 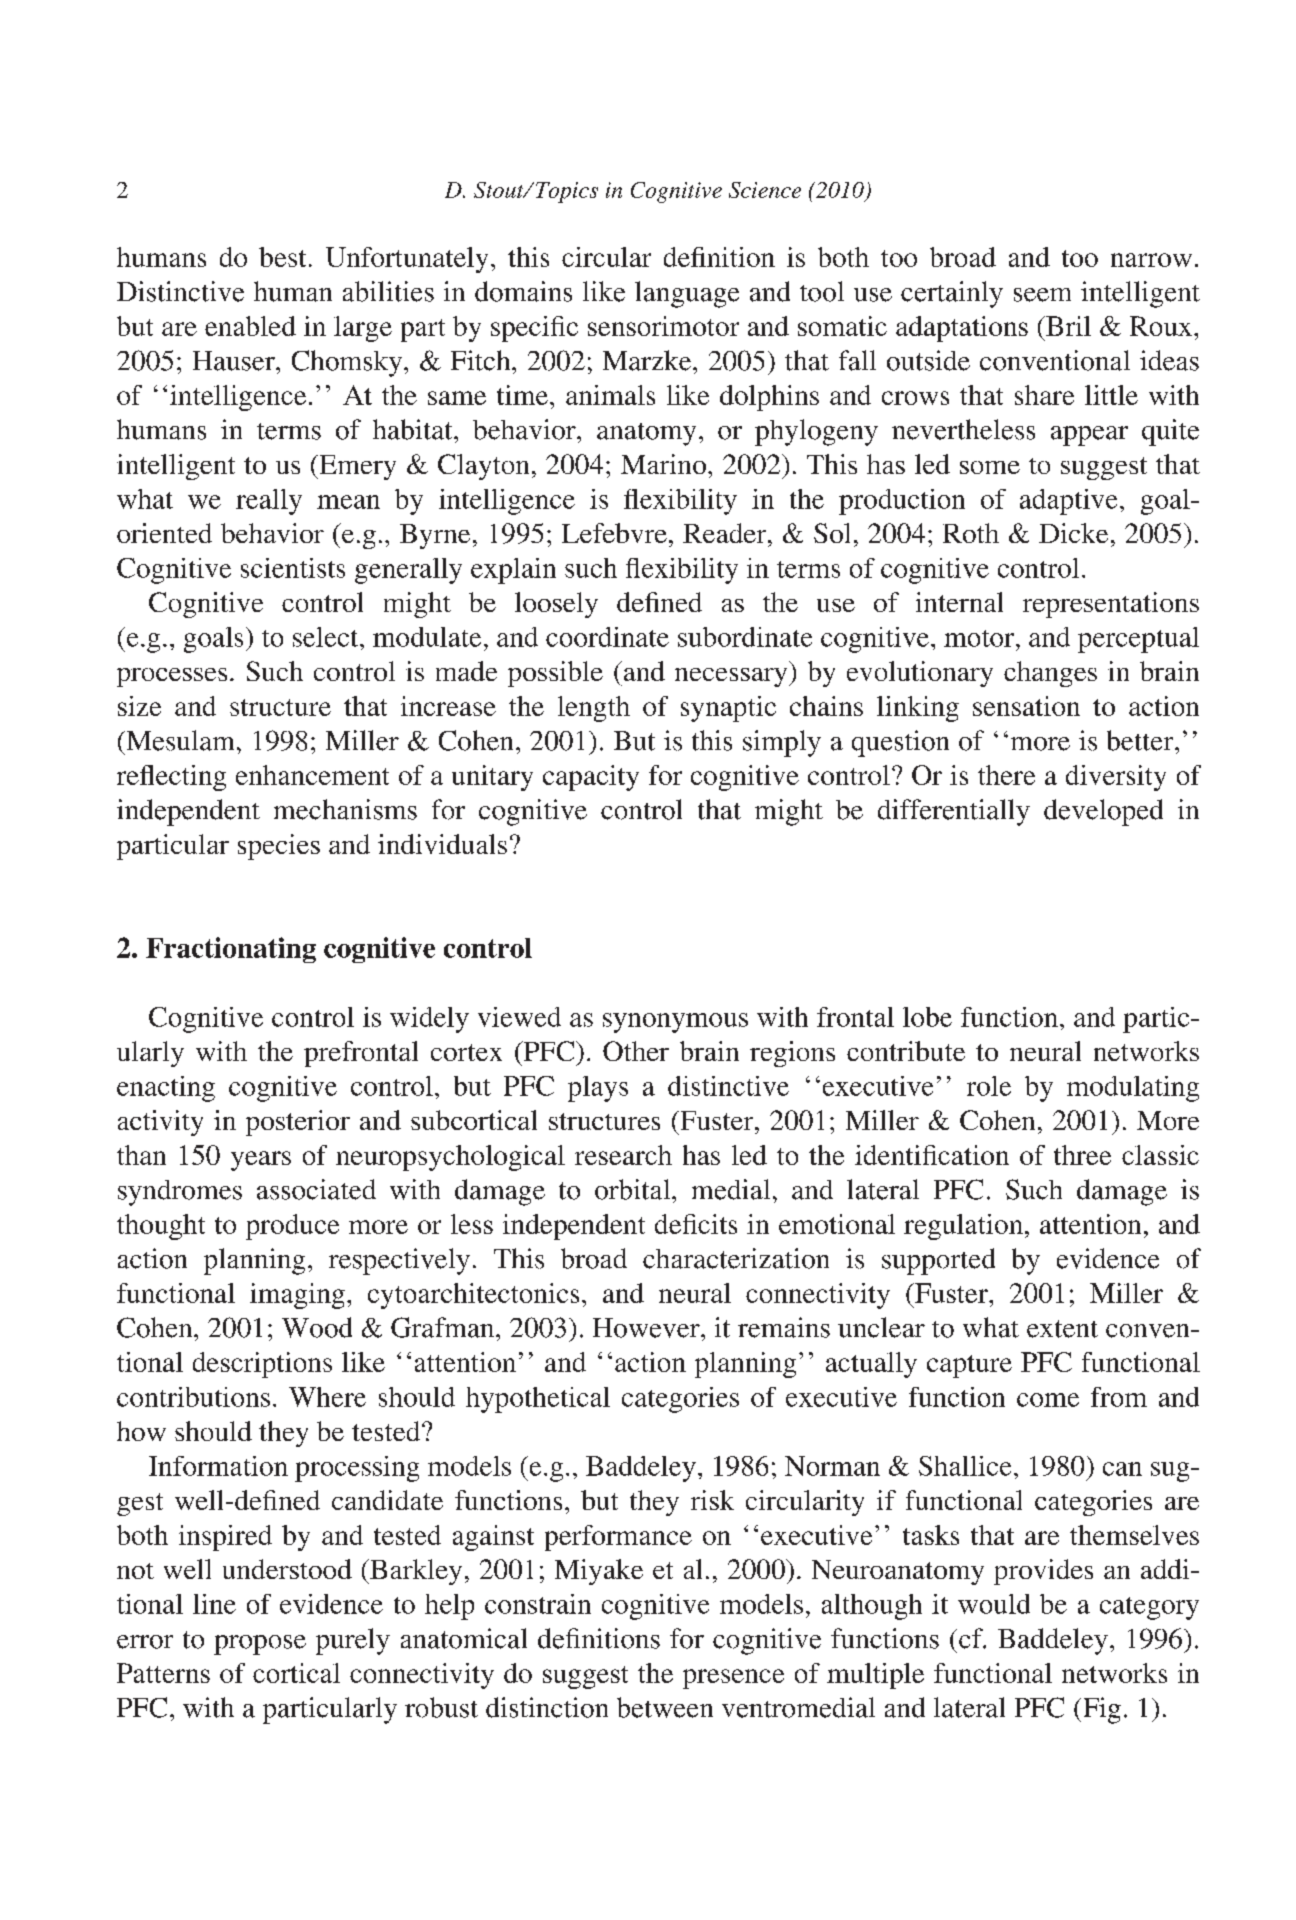 What do you see at coordinates (1042, 295) in the screenshot?
I see `seem` at bounding box center [1042, 295].
